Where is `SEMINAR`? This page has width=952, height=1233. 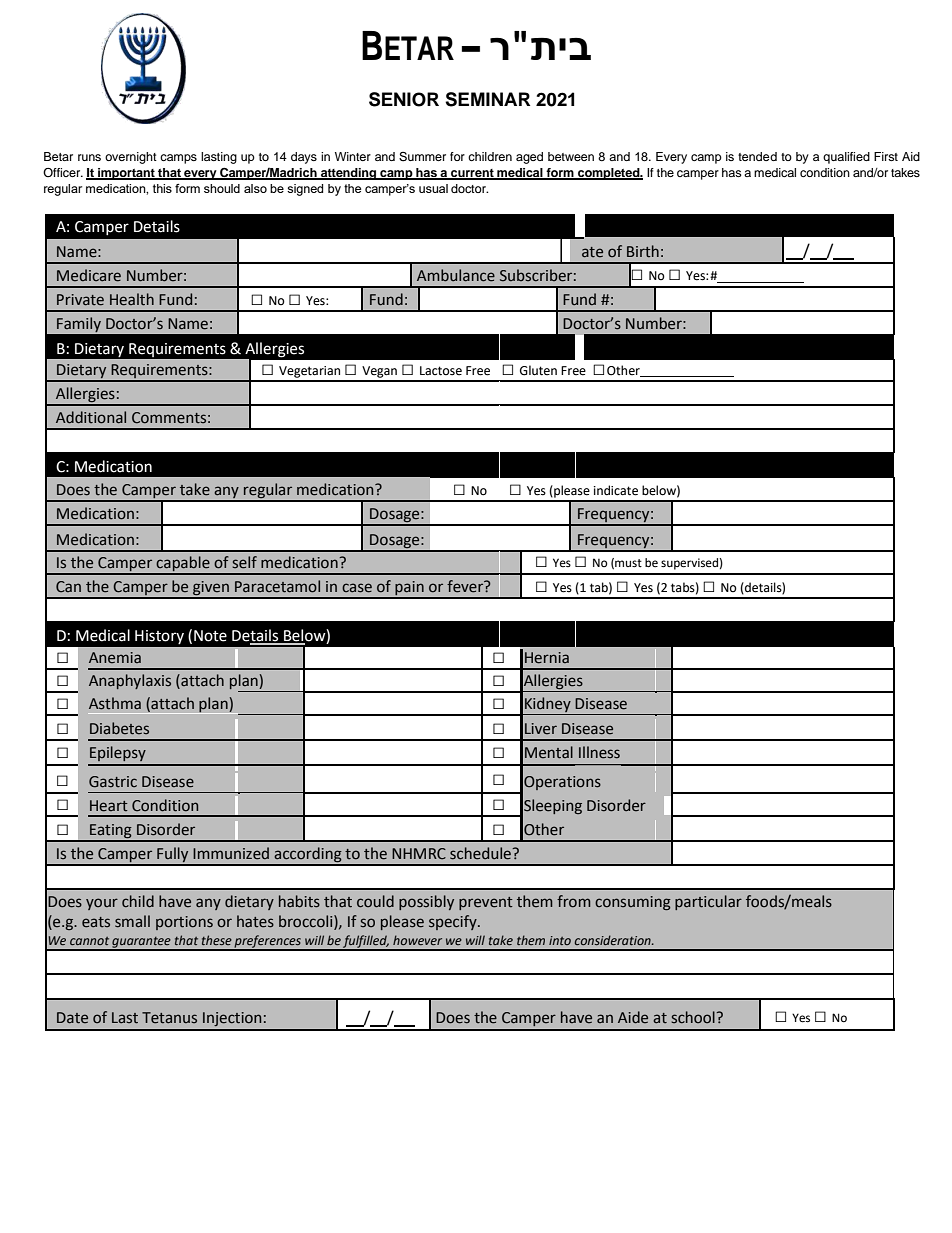
SEMINAR is located at coordinates (487, 99).
